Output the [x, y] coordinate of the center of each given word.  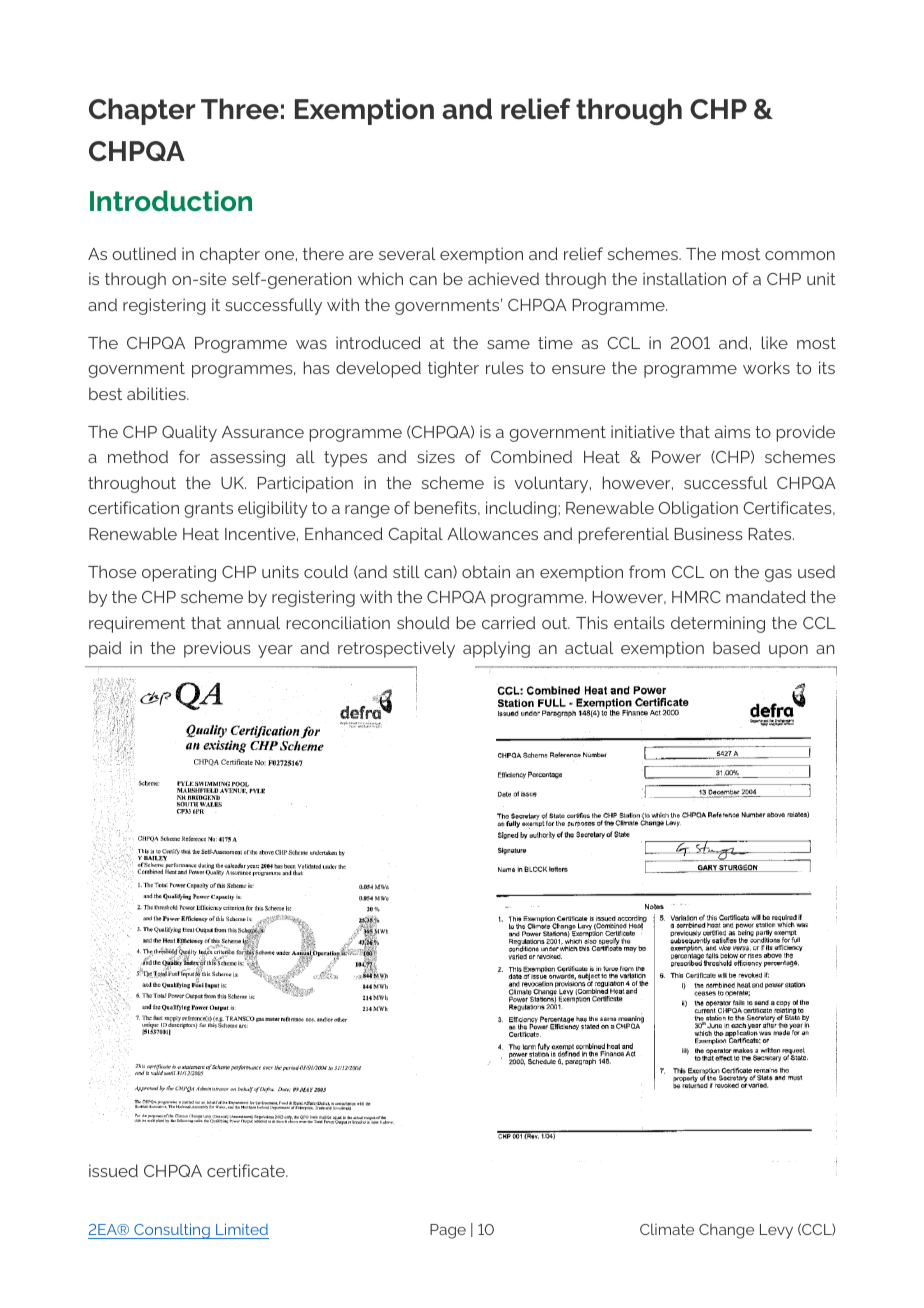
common [800, 255]
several [407, 253]
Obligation [698, 509]
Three [240, 109]
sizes [436, 456]
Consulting [172, 1231]
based [736, 647]
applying [496, 649]
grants [208, 510]
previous [217, 649]
